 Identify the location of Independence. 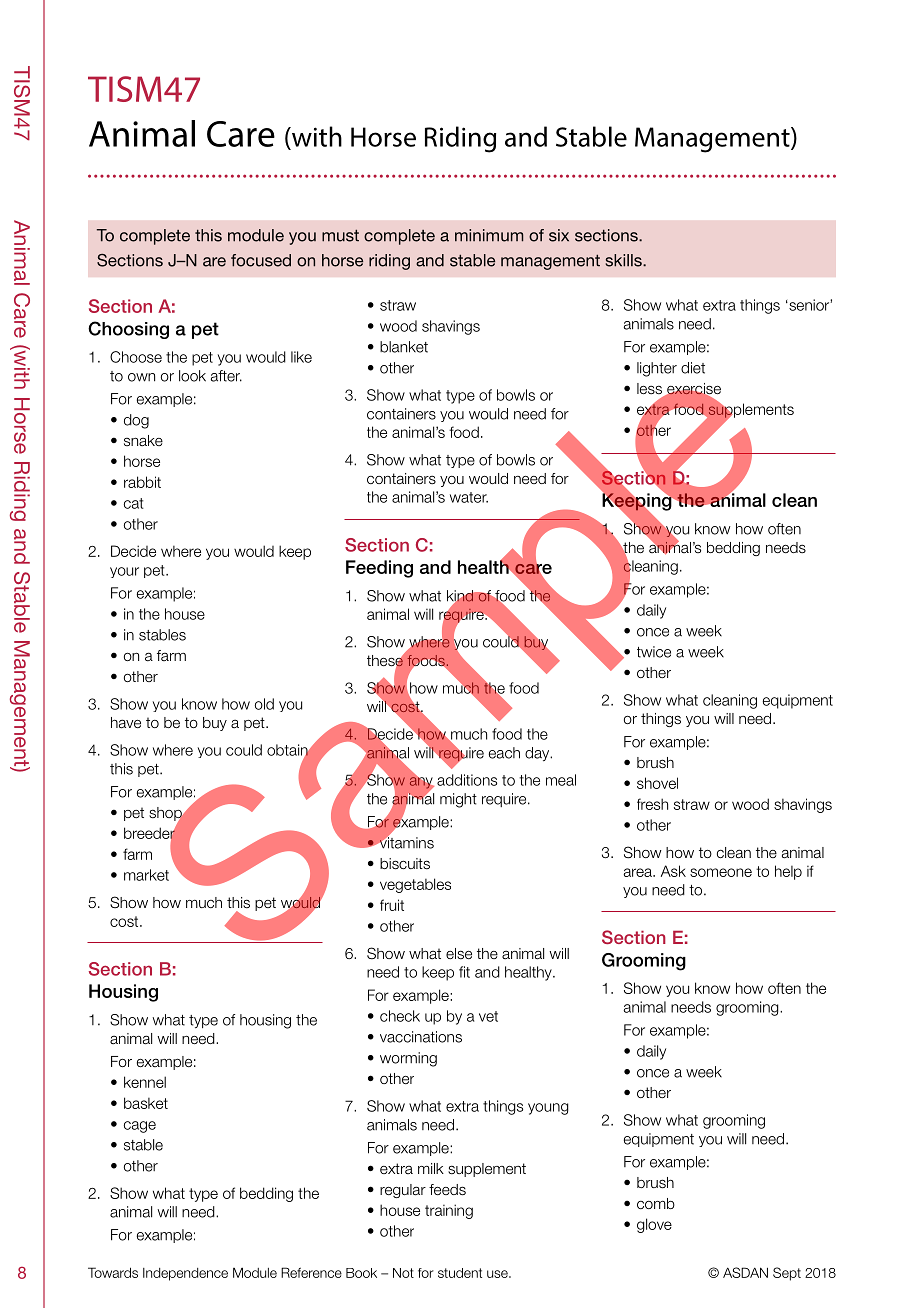
(185, 1274).
